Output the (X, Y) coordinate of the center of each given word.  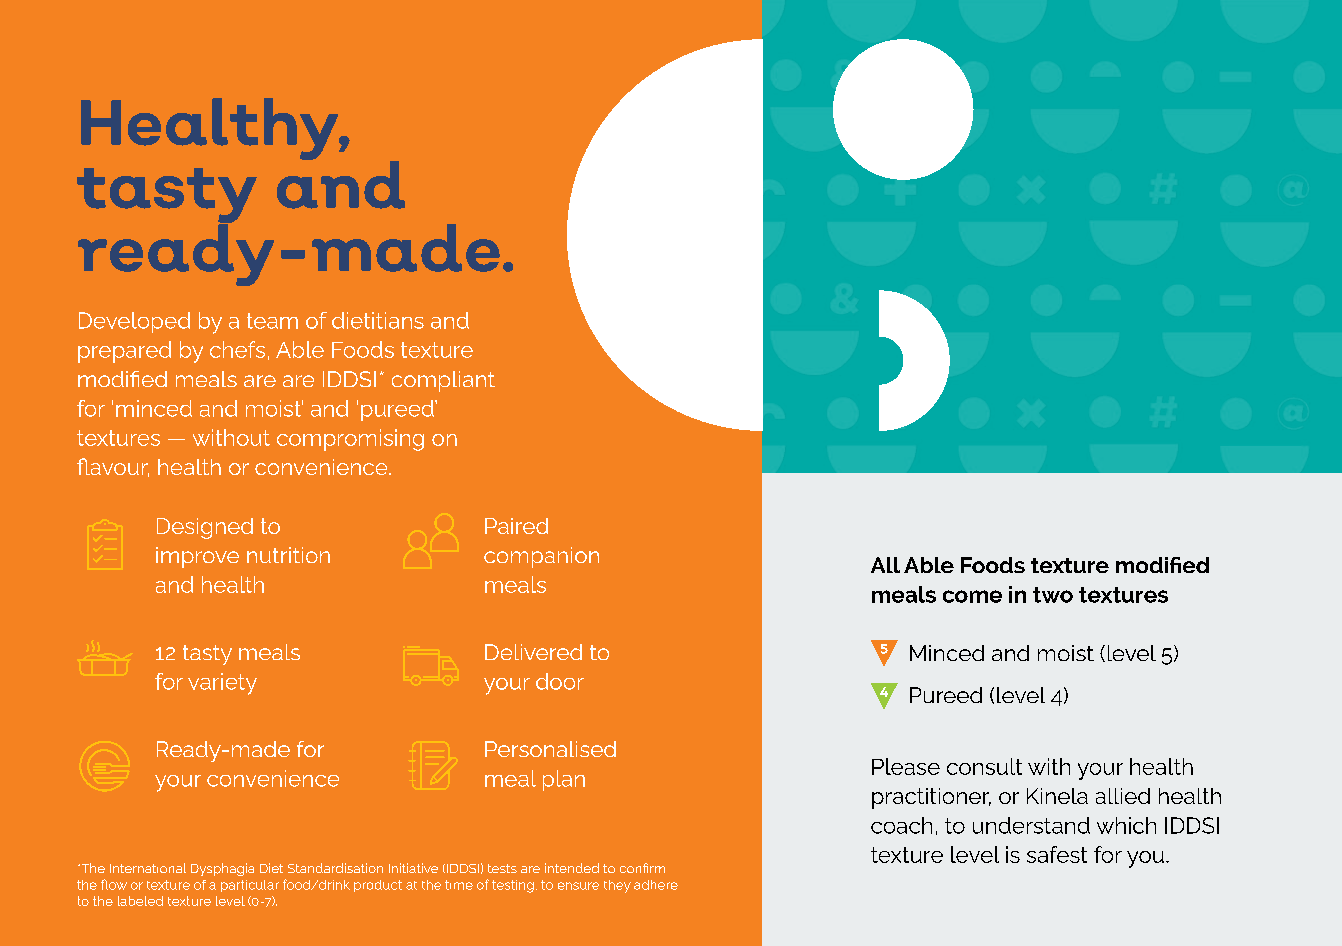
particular (250, 886)
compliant (443, 381)
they (617, 886)
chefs (237, 349)
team (272, 321)
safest (1057, 854)
